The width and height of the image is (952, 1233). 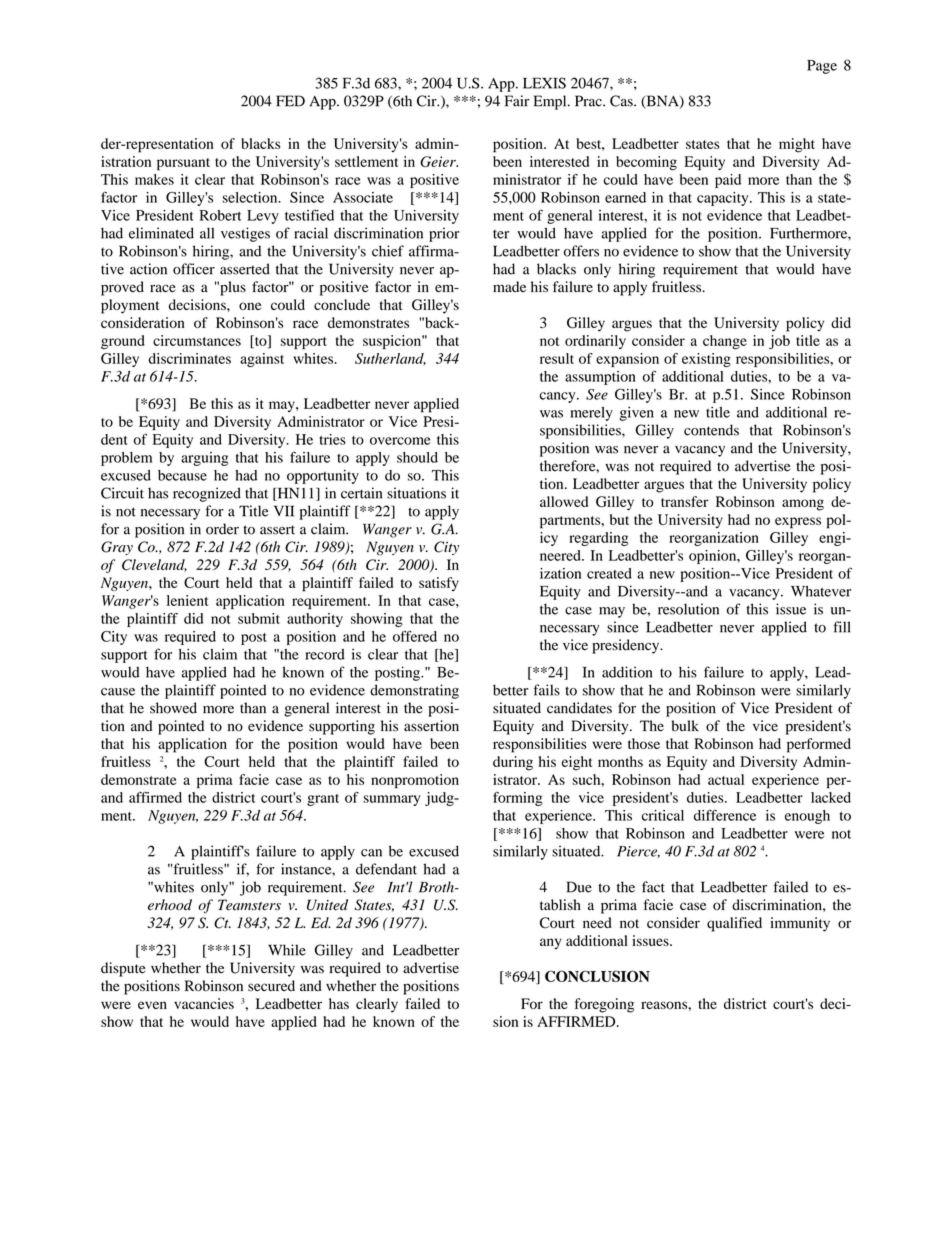 What do you see at coordinates (290, 101) in the image?
I see `FED` at bounding box center [290, 101].
